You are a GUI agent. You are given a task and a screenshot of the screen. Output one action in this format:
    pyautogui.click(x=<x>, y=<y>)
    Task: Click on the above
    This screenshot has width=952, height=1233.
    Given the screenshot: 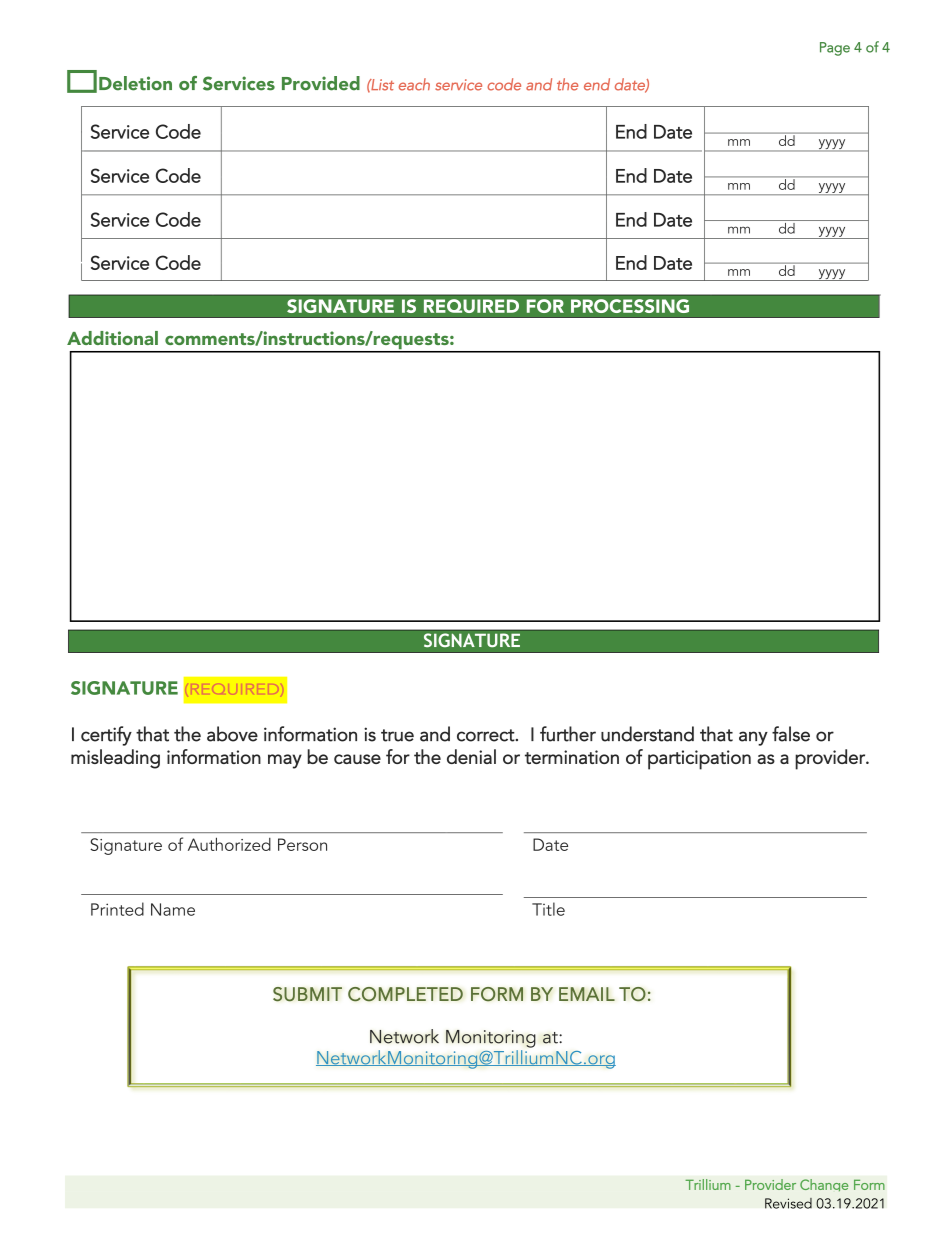 What is the action you would take?
    pyautogui.click(x=232, y=734)
